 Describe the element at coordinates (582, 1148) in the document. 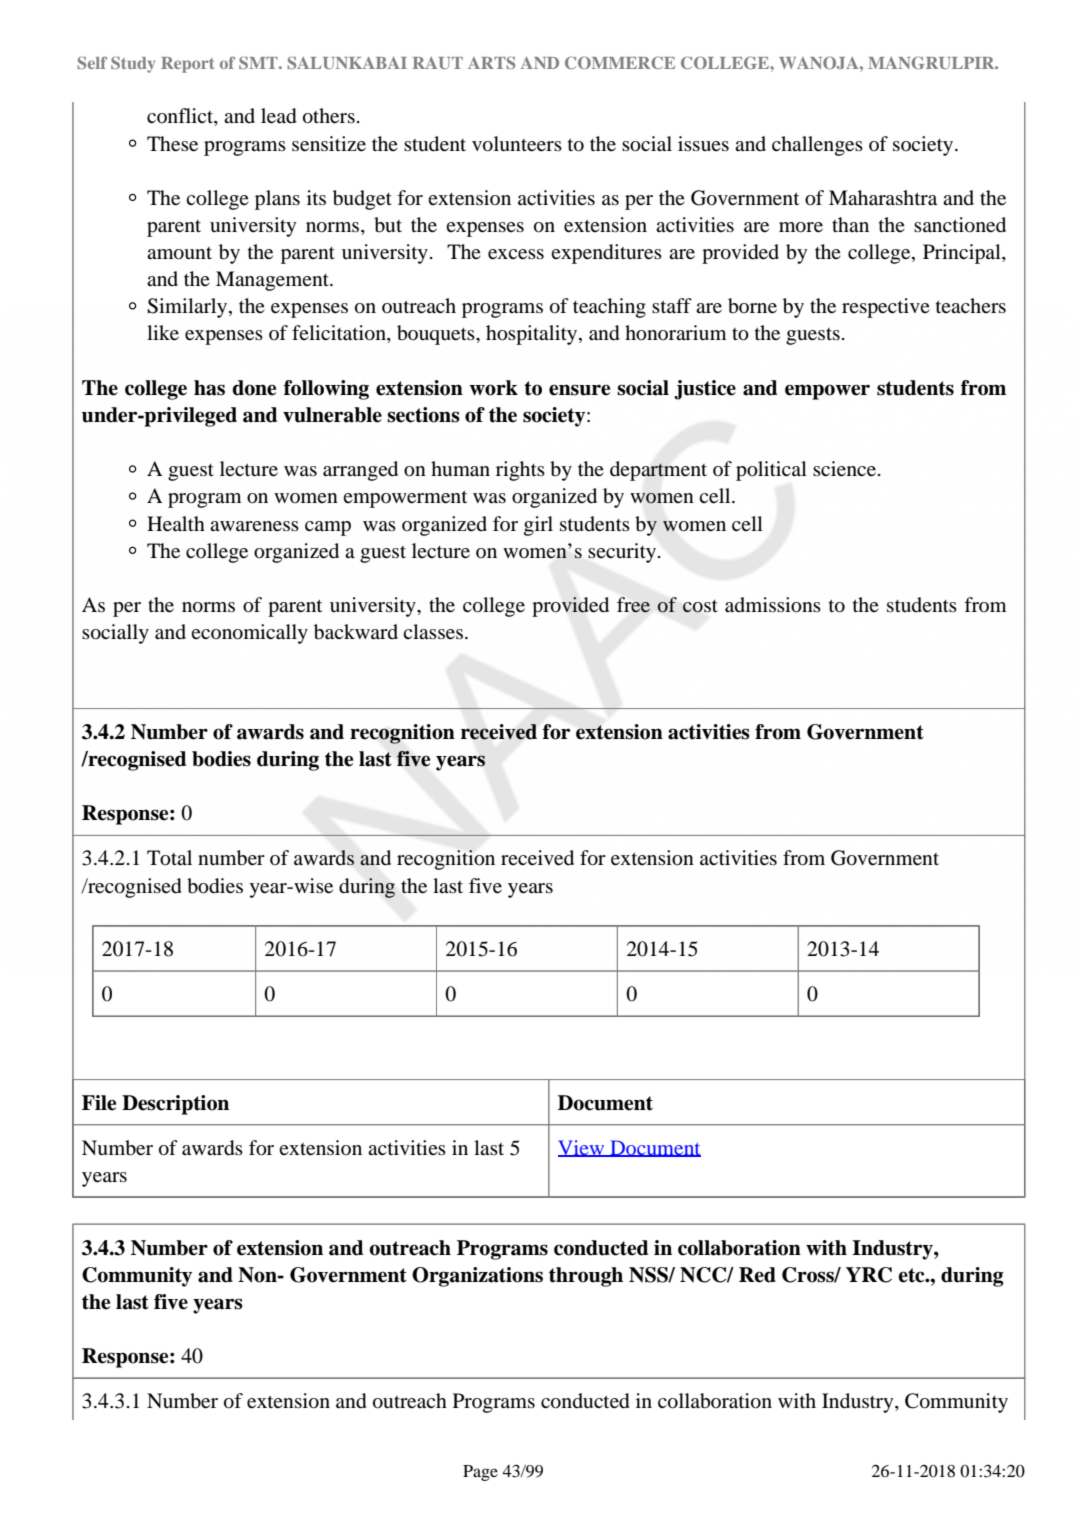

I see `View` at that location.
